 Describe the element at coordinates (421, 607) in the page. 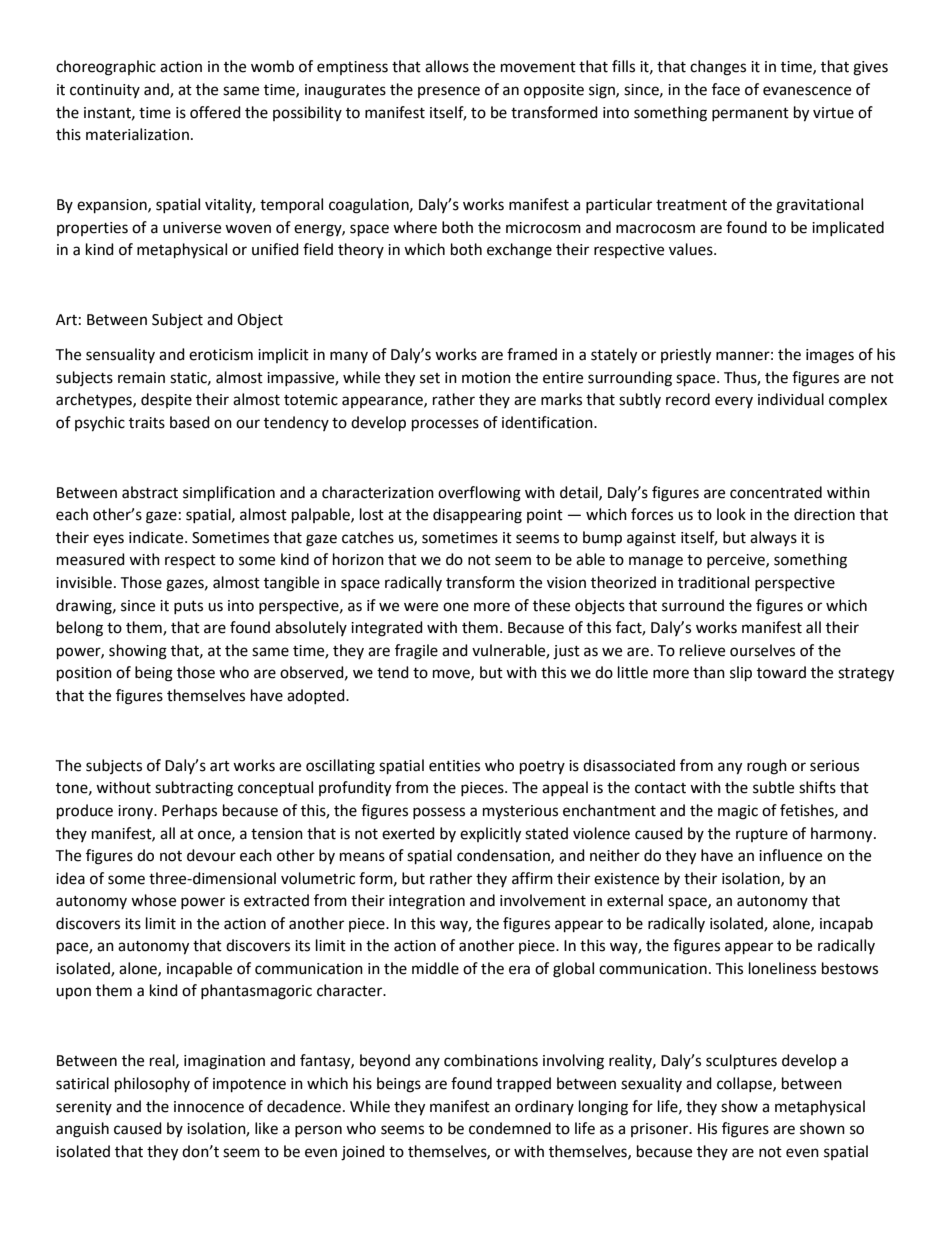

I see `were` at that location.
